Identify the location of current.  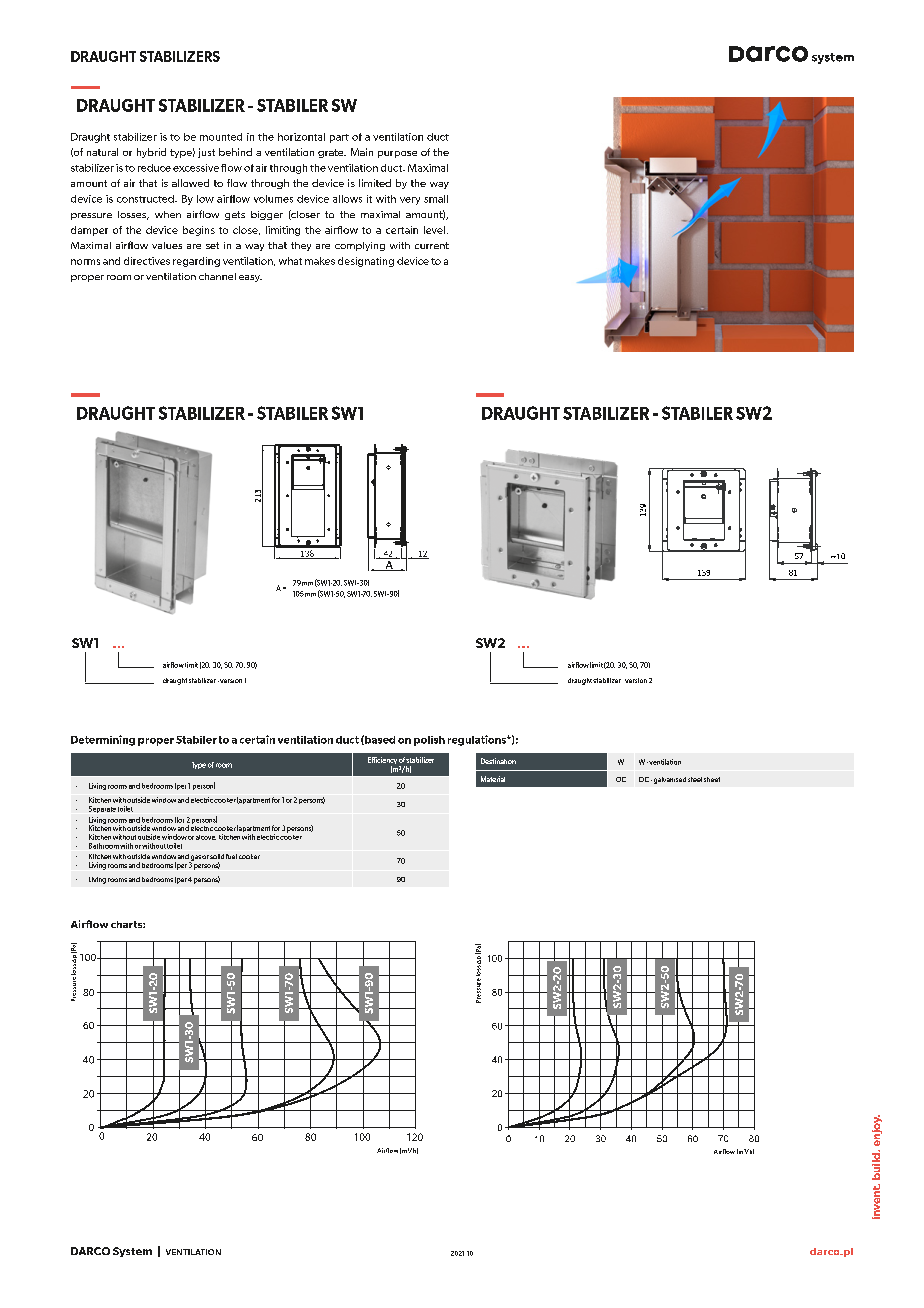
(432, 245).
